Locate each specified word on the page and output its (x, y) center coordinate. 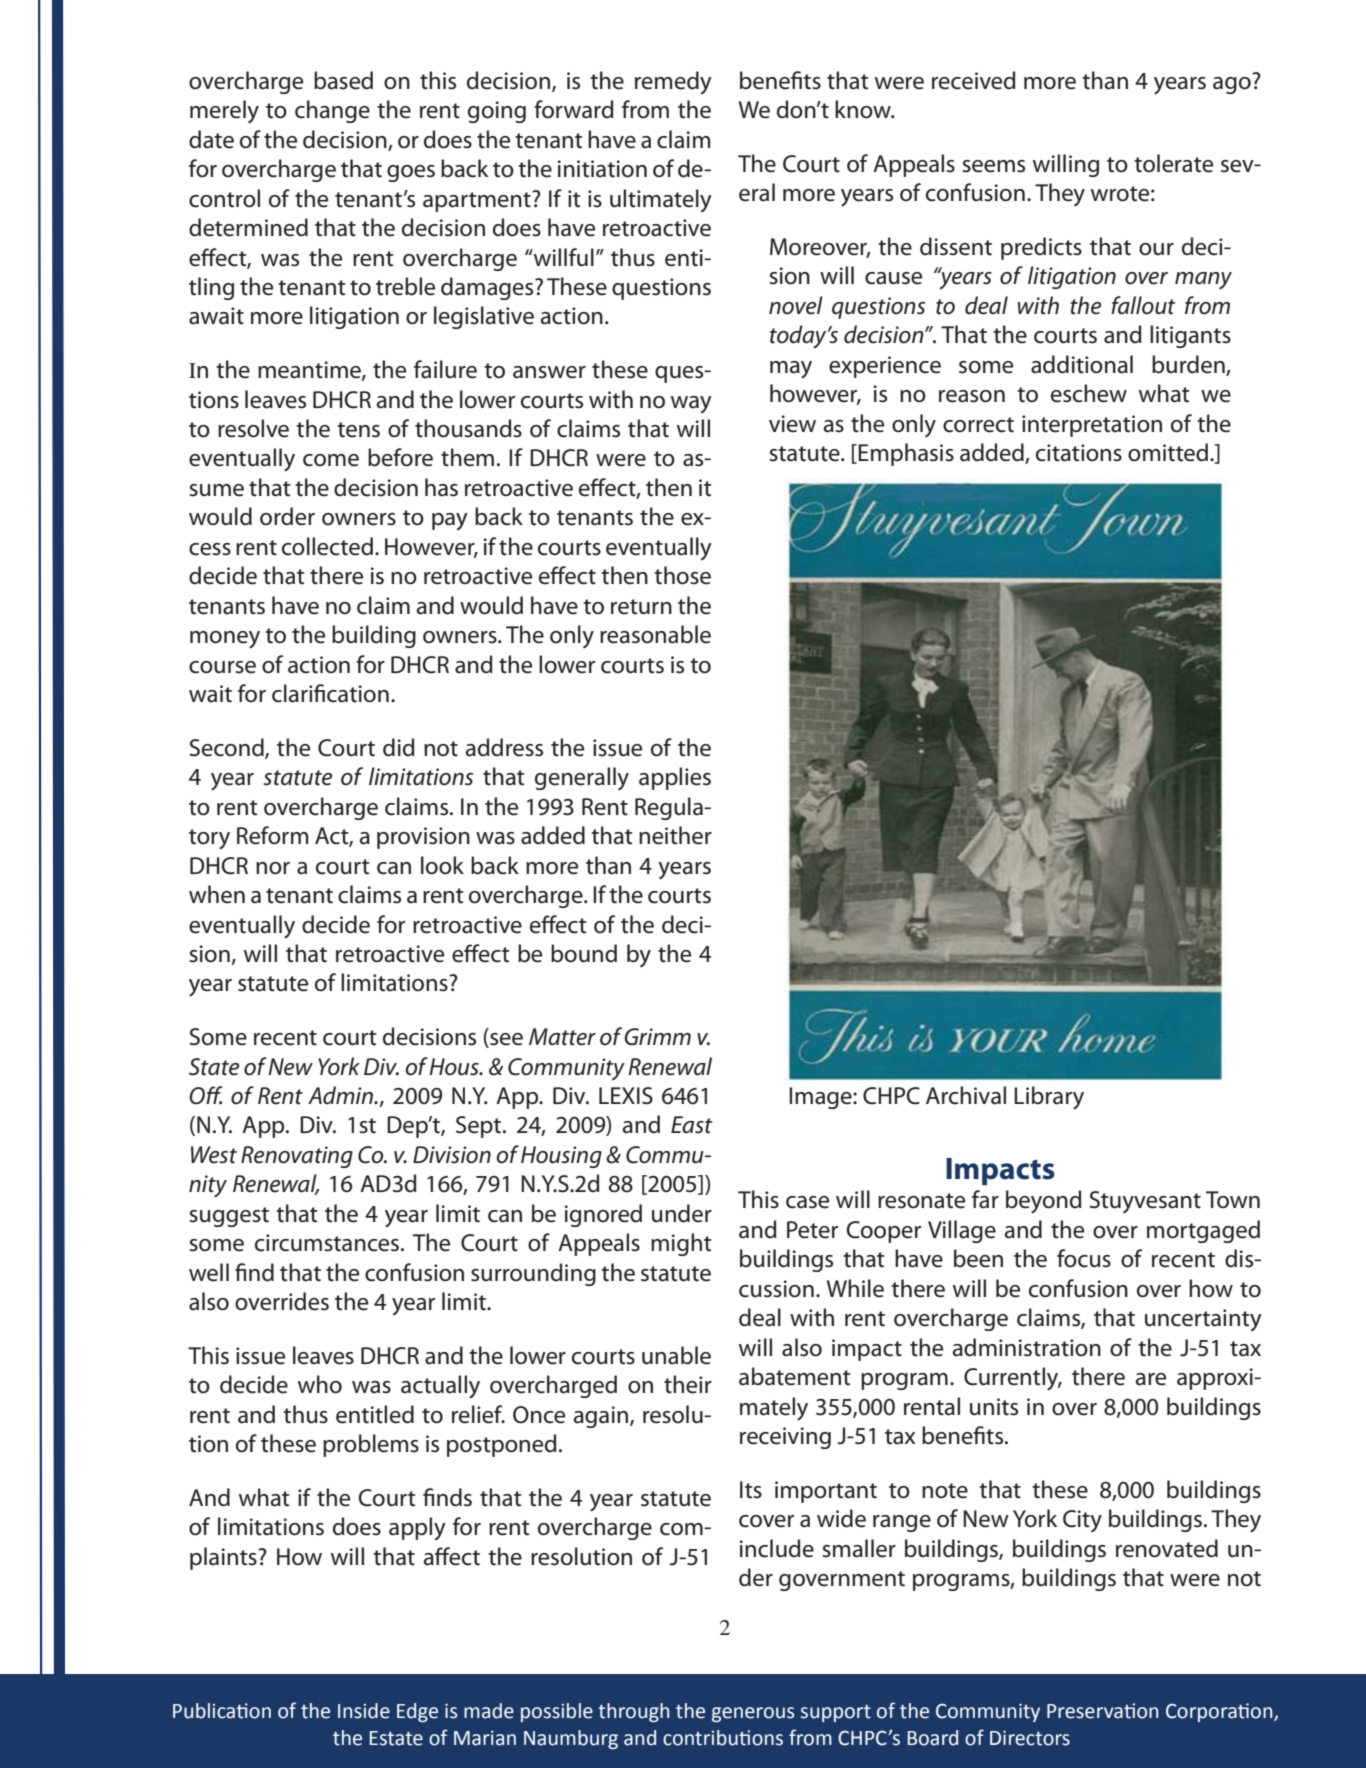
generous (753, 1714)
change (332, 111)
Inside (364, 1711)
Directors (1030, 1738)
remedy (673, 83)
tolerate (1173, 163)
